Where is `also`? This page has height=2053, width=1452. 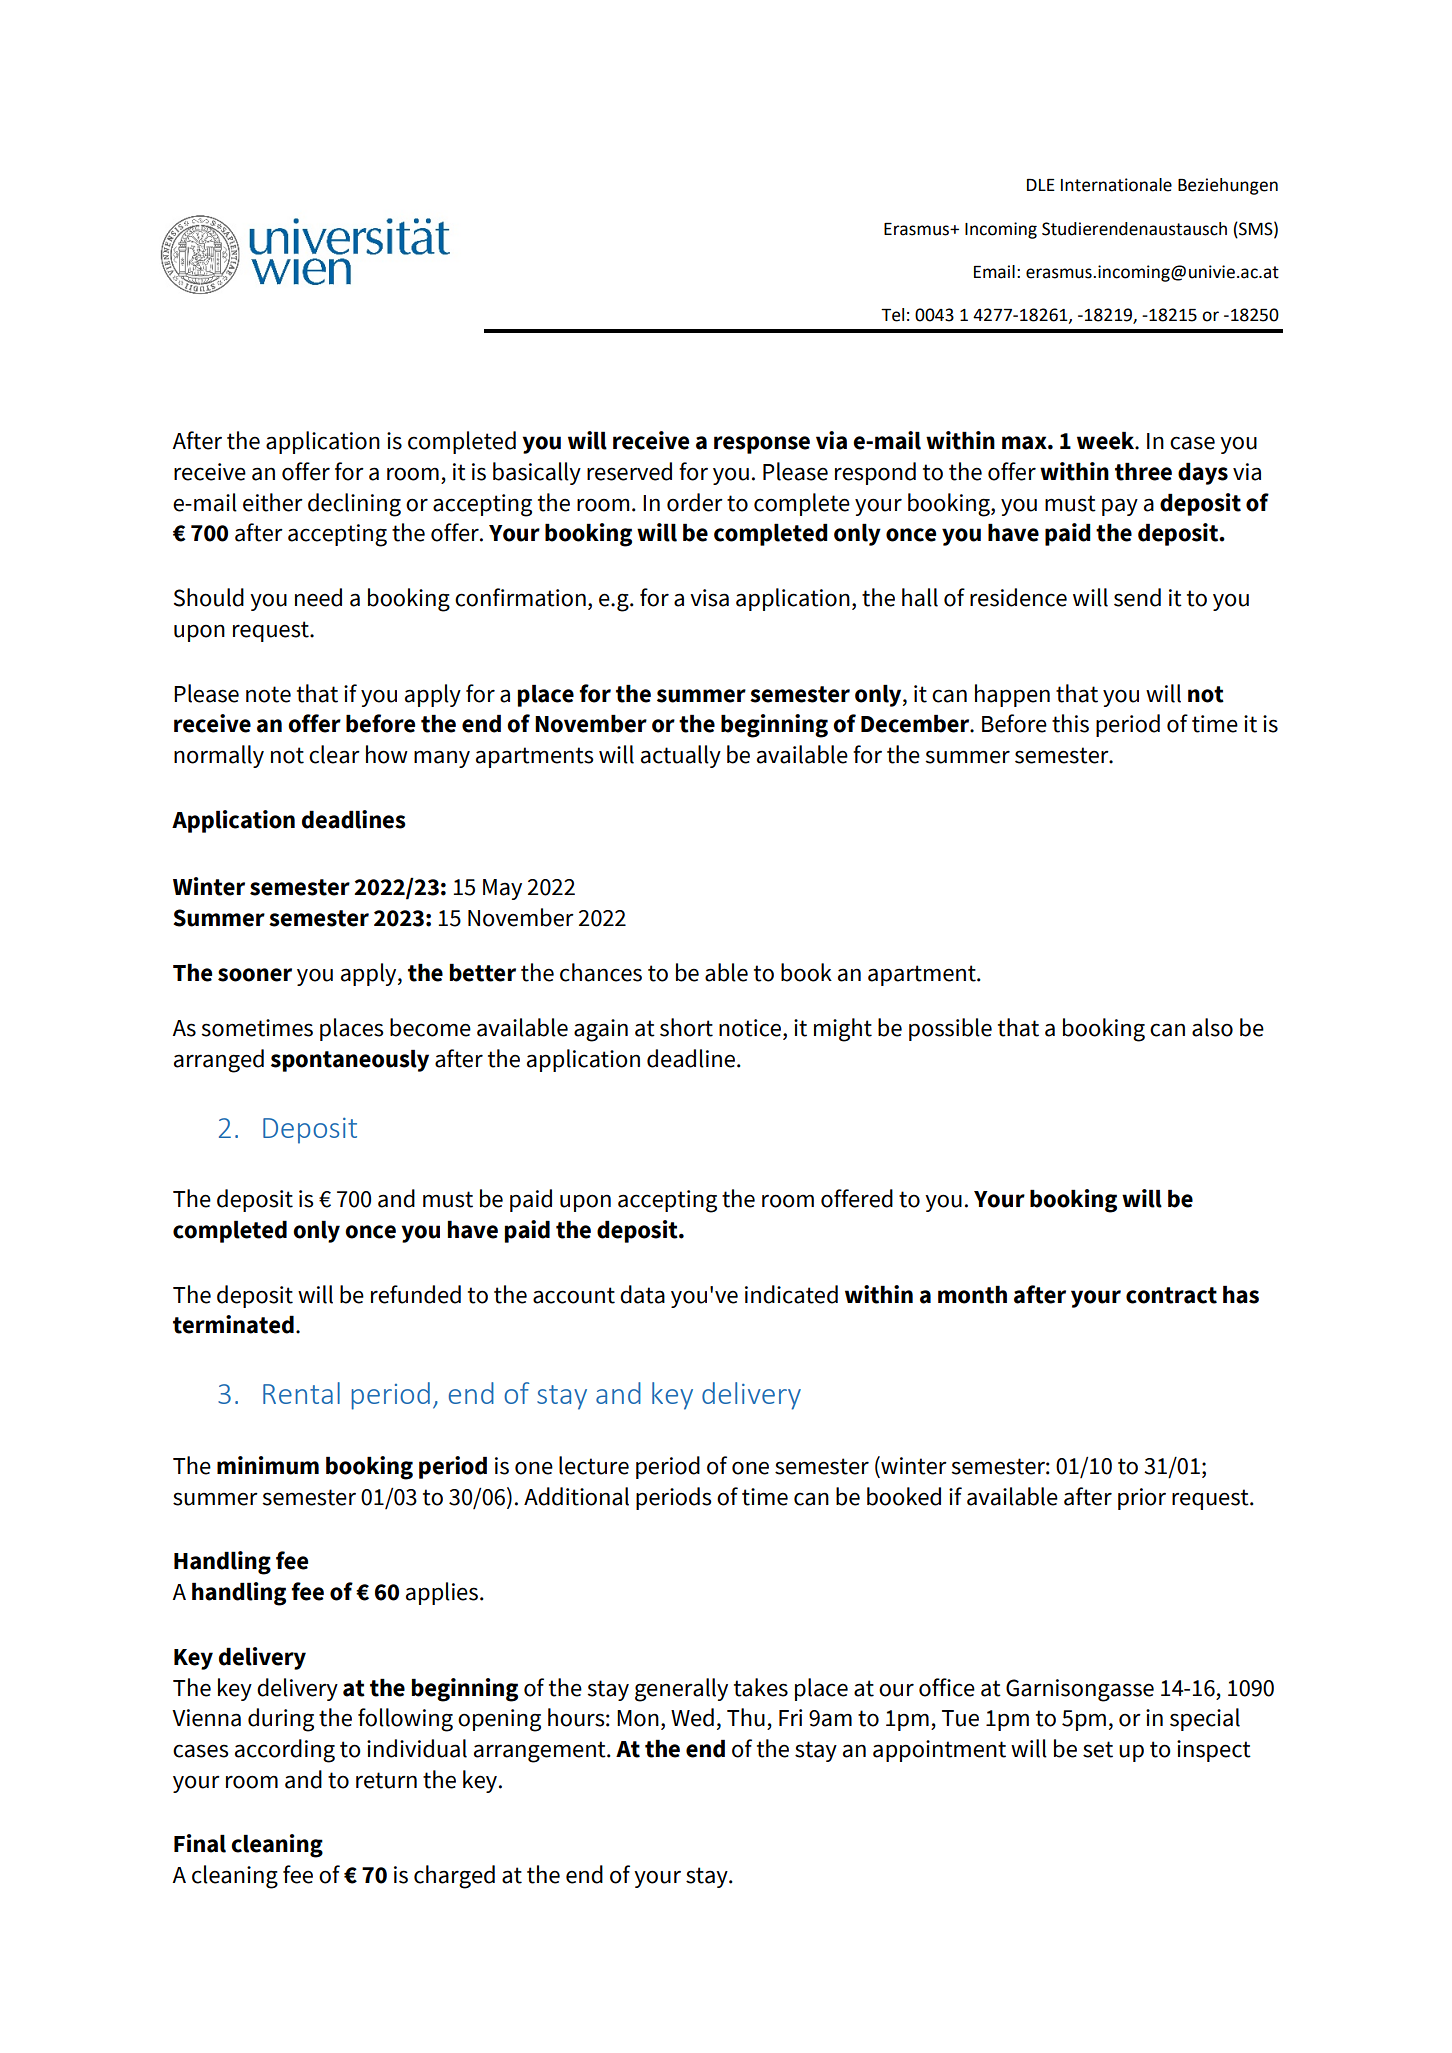
also is located at coordinates (1212, 1027).
